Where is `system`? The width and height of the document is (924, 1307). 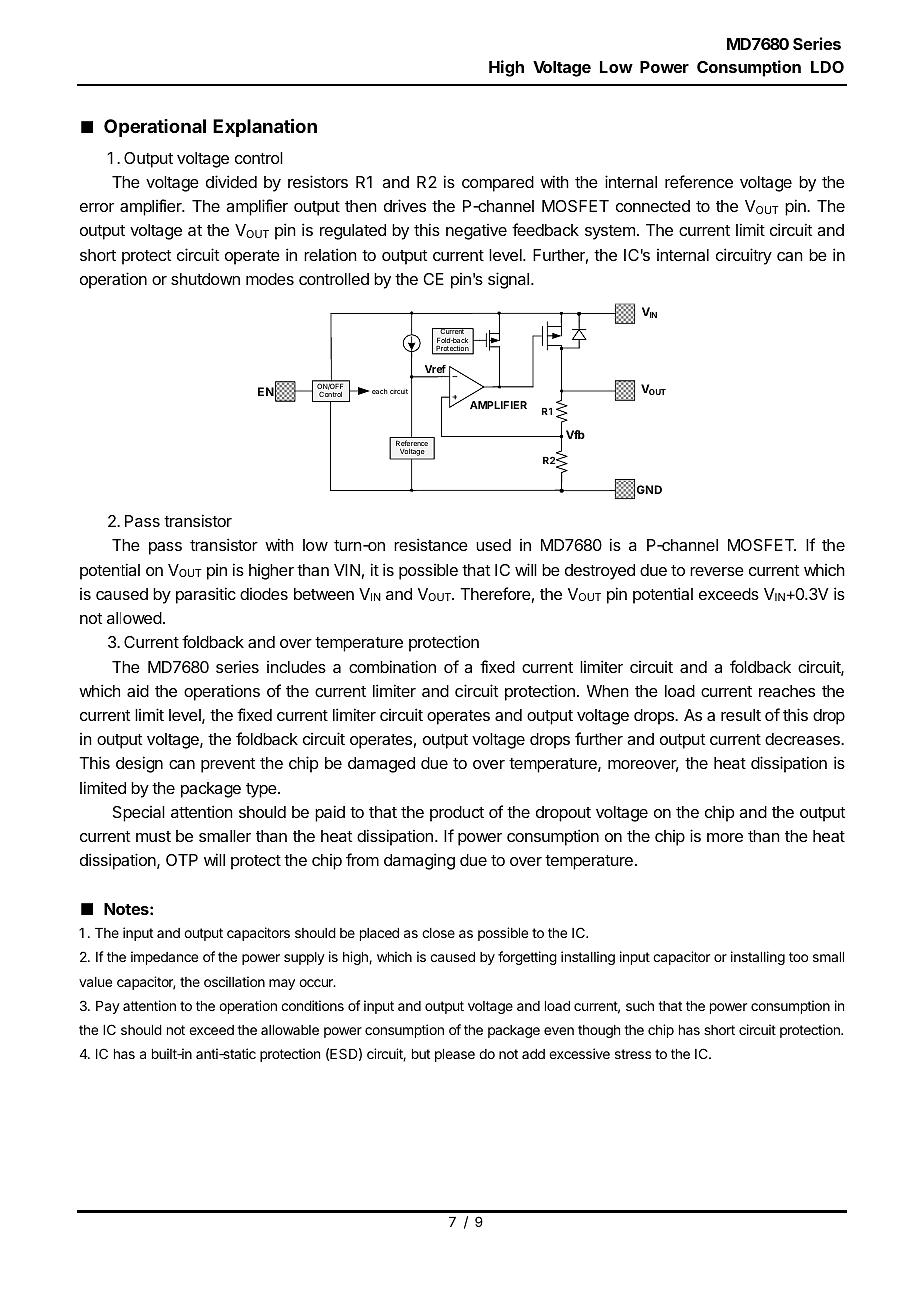
system is located at coordinates (610, 232).
